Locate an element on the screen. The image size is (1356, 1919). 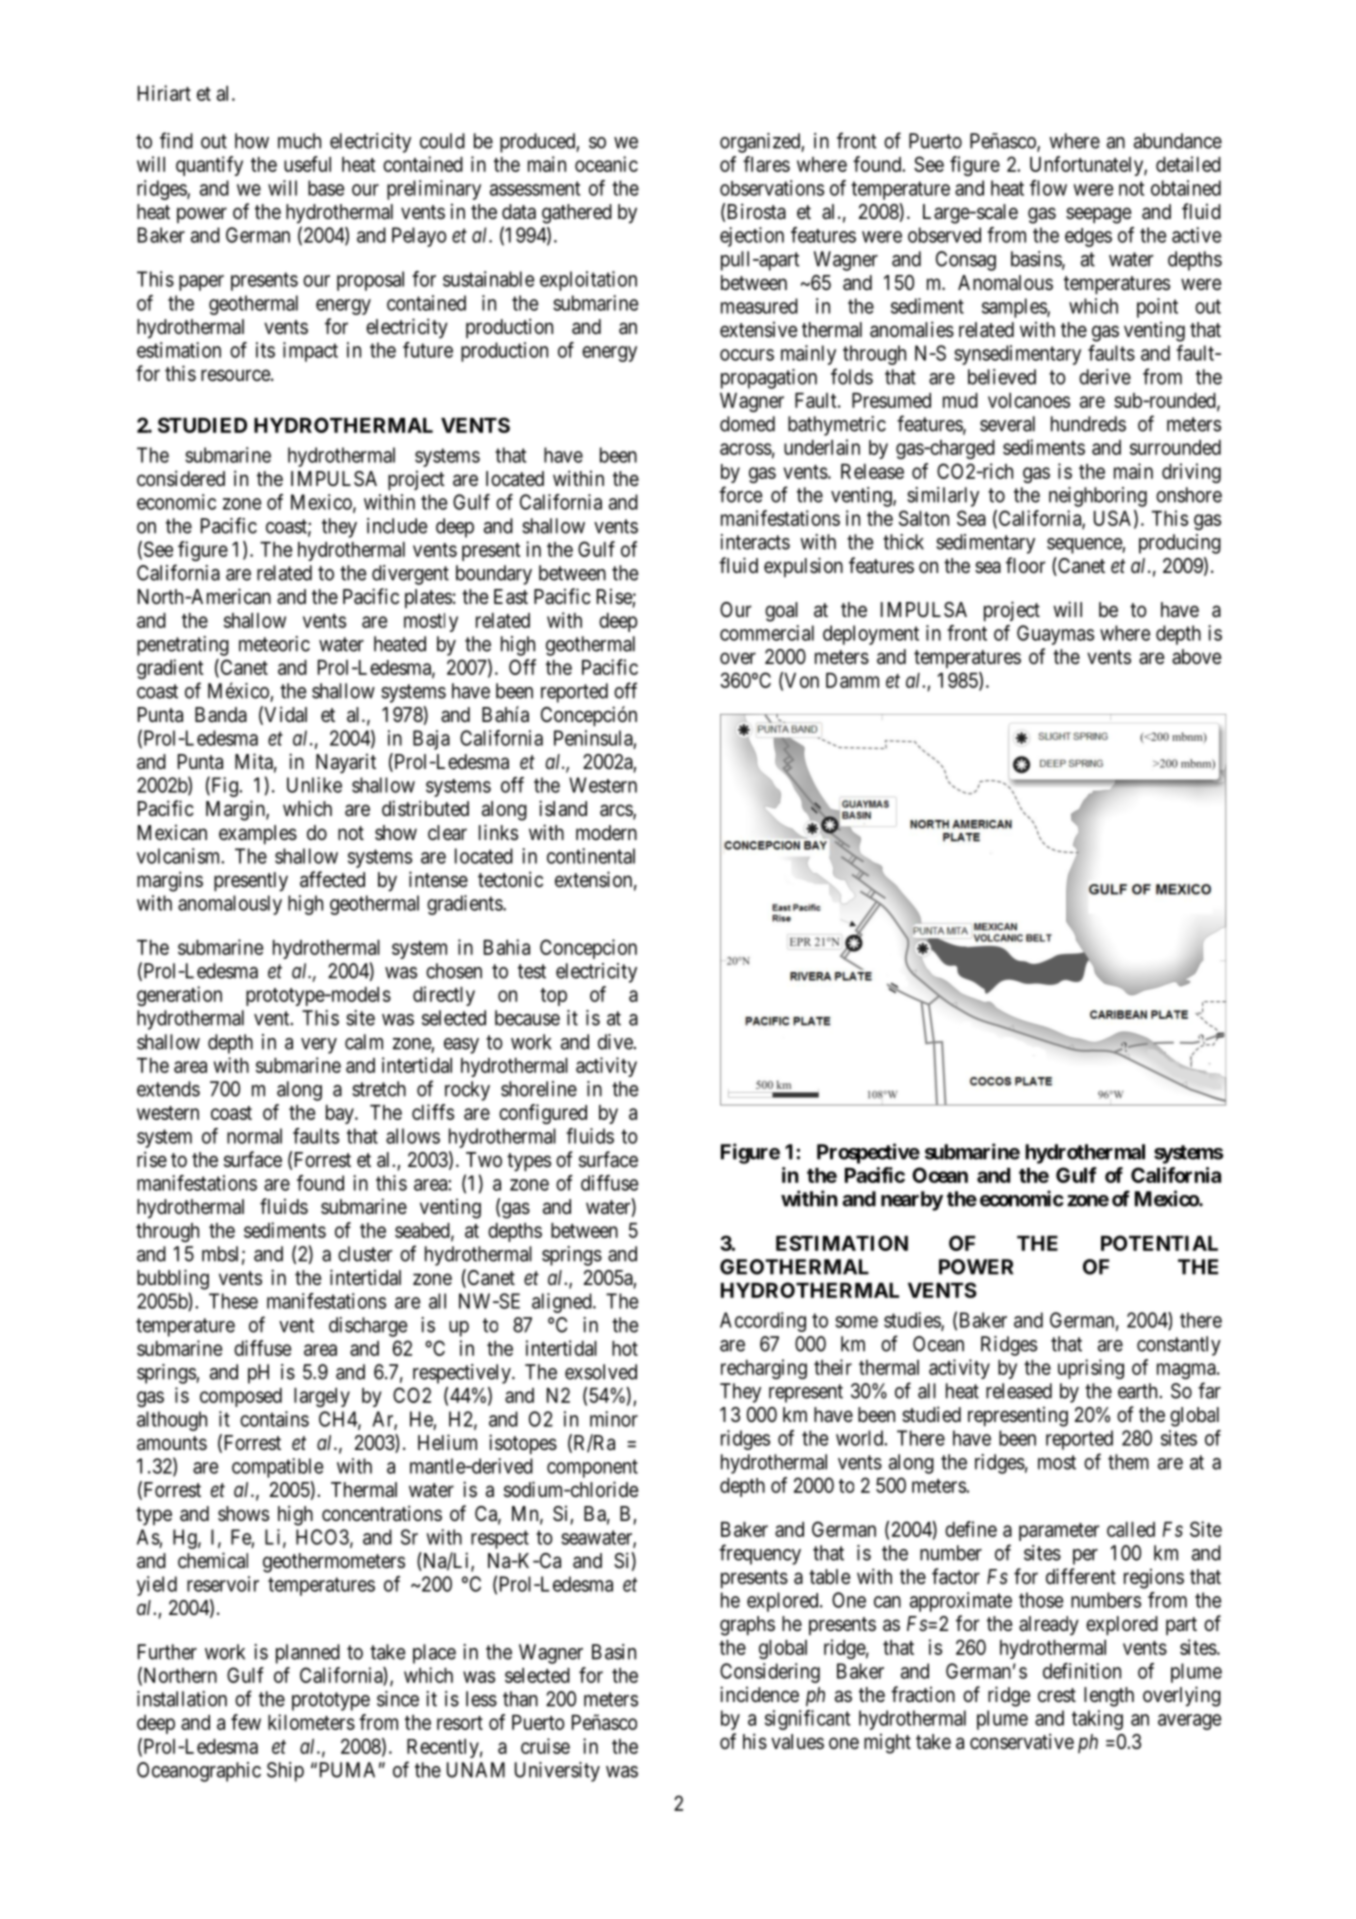
above is located at coordinates (1197, 657).
